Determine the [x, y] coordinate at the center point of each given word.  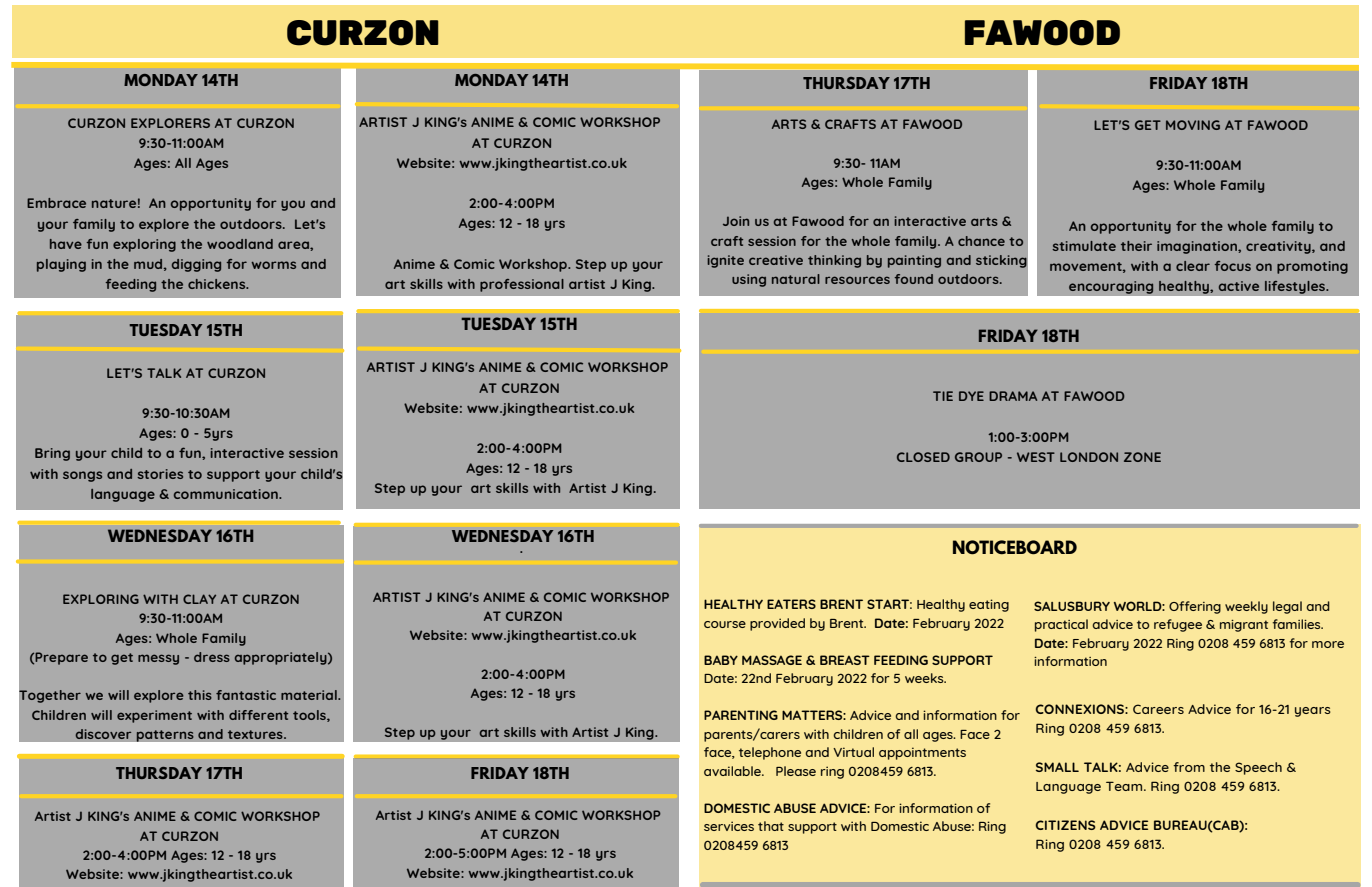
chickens [218, 284]
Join [736, 221]
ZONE [1142, 457]
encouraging [1111, 287]
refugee [1178, 625]
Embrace [56, 203]
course [725, 624]
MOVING [1193, 125]
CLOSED [923, 457]
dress [212, 657]
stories [160, 474]
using [749, 280]
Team [1125, 786]
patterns [165, 736]
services [729, 826]
